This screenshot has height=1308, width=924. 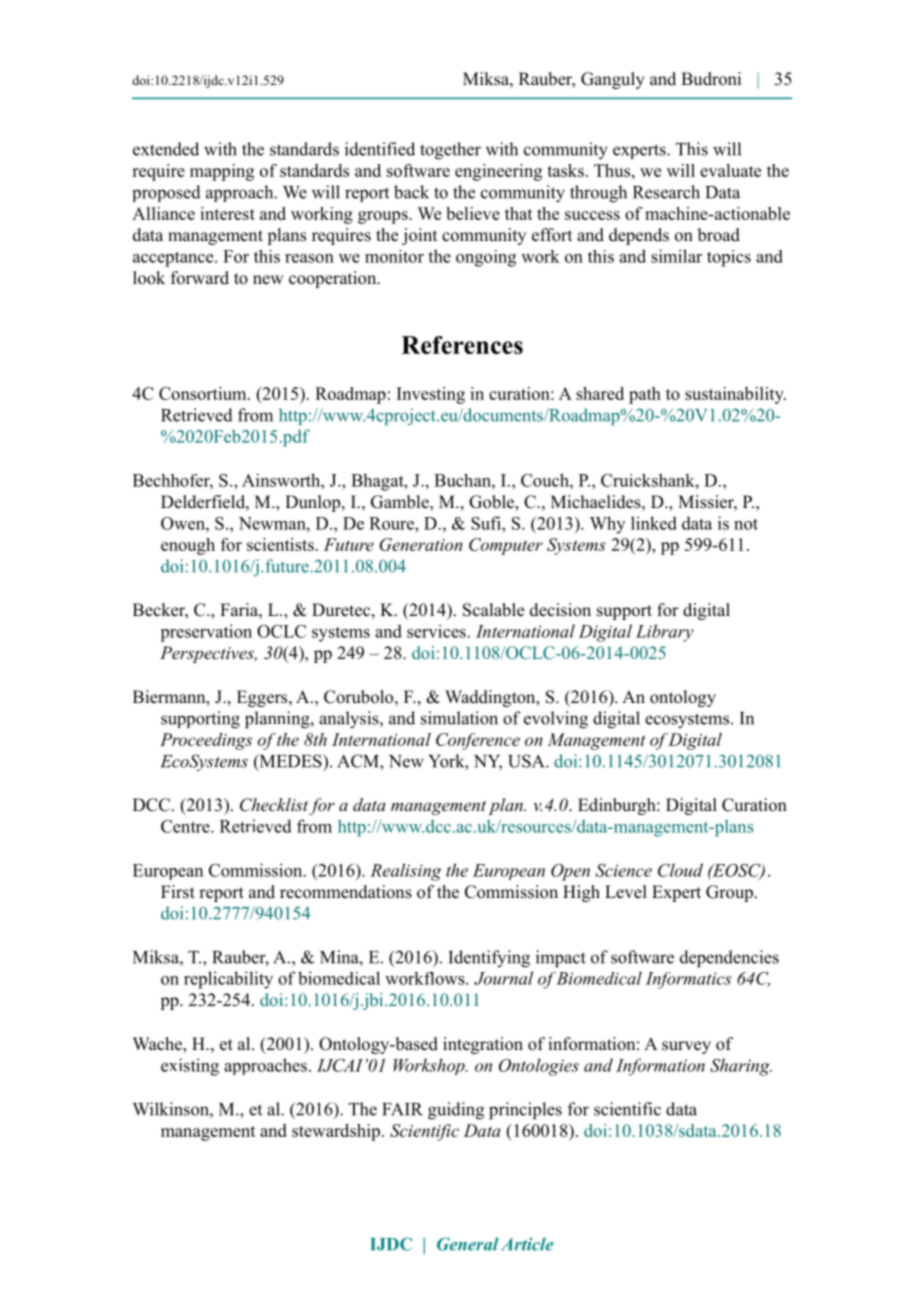 What do you see at coordinates (450, 151) in the screenshot?
I see `together` at bounding box center [450, 151].
